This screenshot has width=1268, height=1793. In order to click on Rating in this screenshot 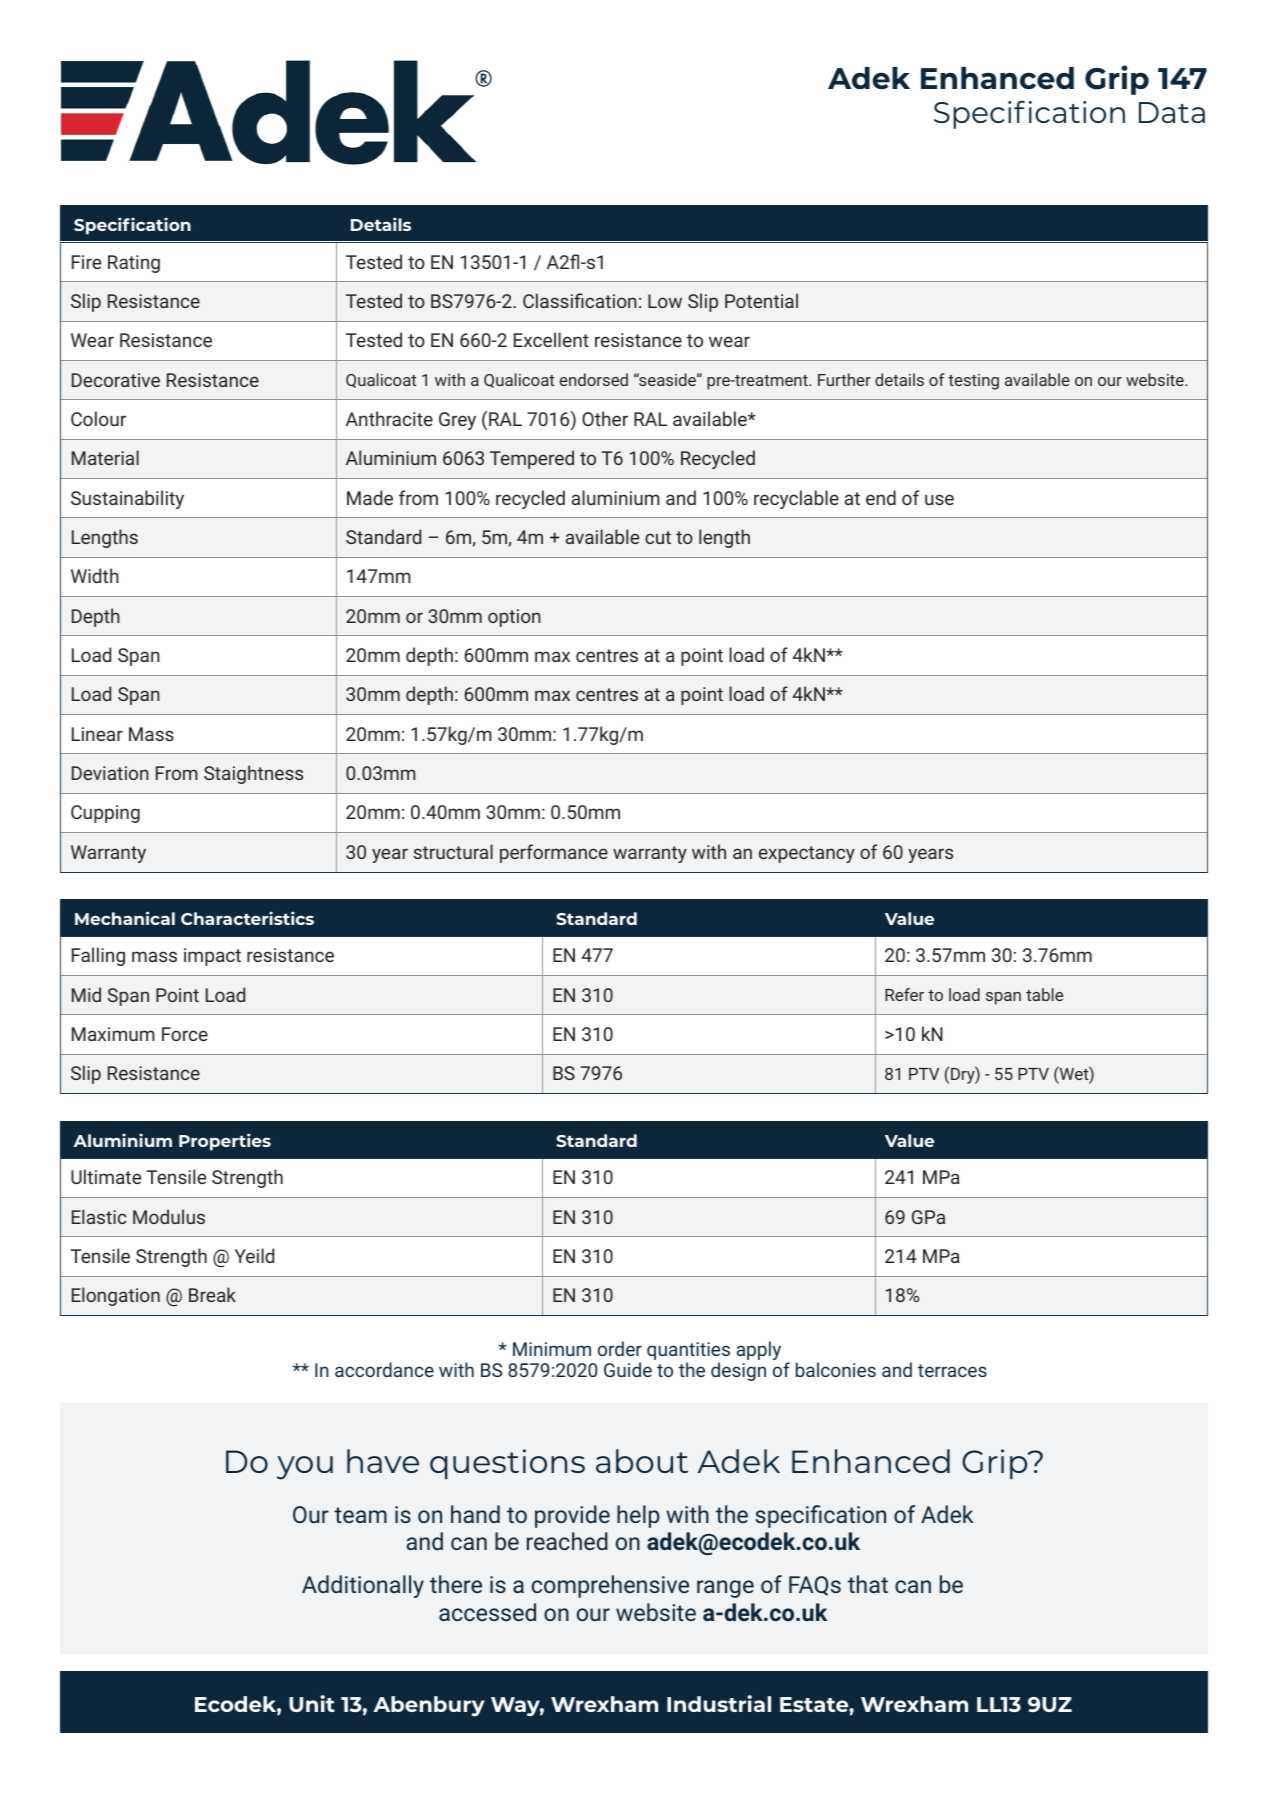, I will do `click(134, 264)`.
